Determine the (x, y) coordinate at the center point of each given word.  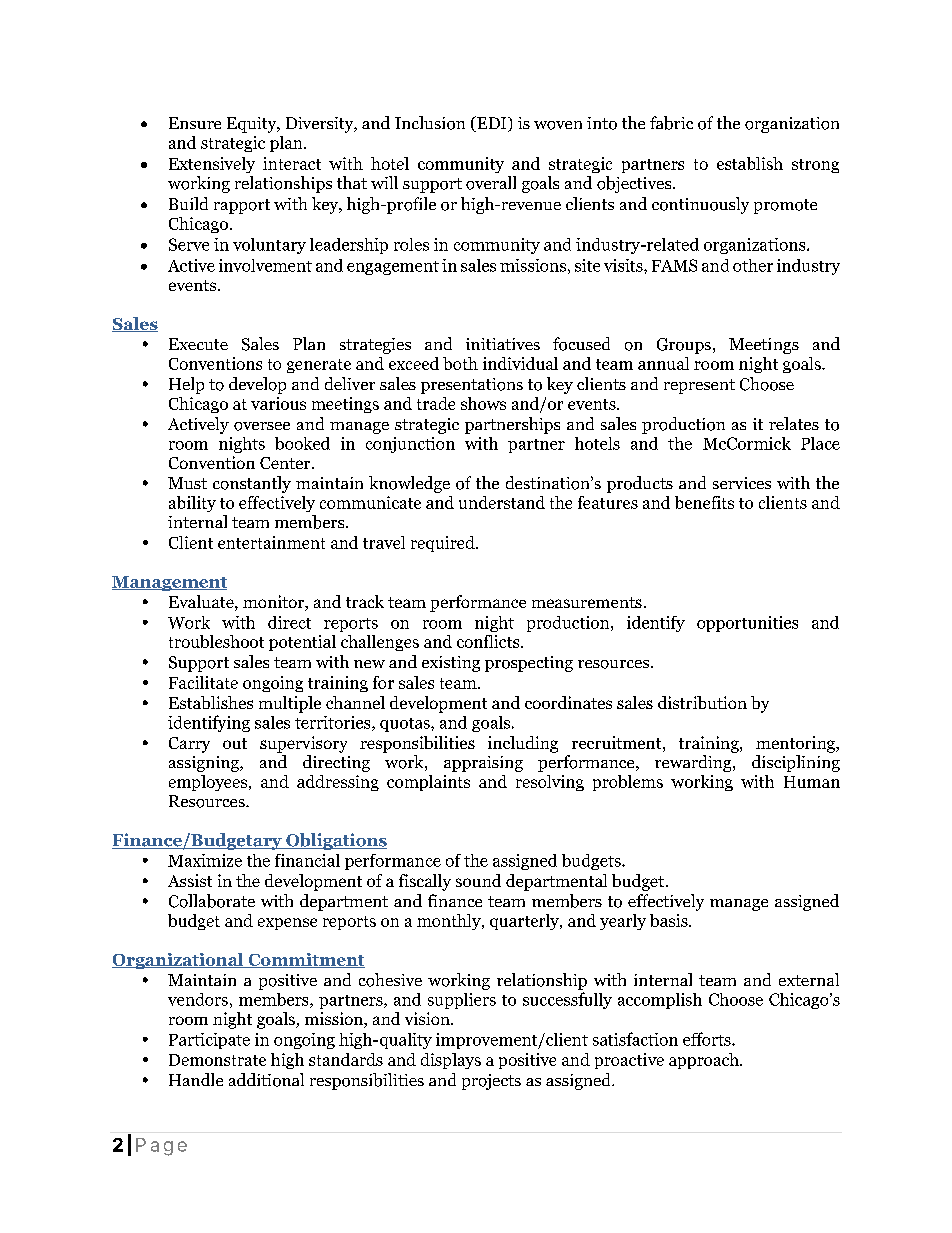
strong (815, 166)
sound (478, 880)
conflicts (489, 641)
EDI (492, 124)
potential (302, 643)
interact (292, 163)
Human (812, 782)
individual (520, 363)
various (278, 403)
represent (699, 386)
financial (307, 860)
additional (266, 1080)
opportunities (747, 624)
